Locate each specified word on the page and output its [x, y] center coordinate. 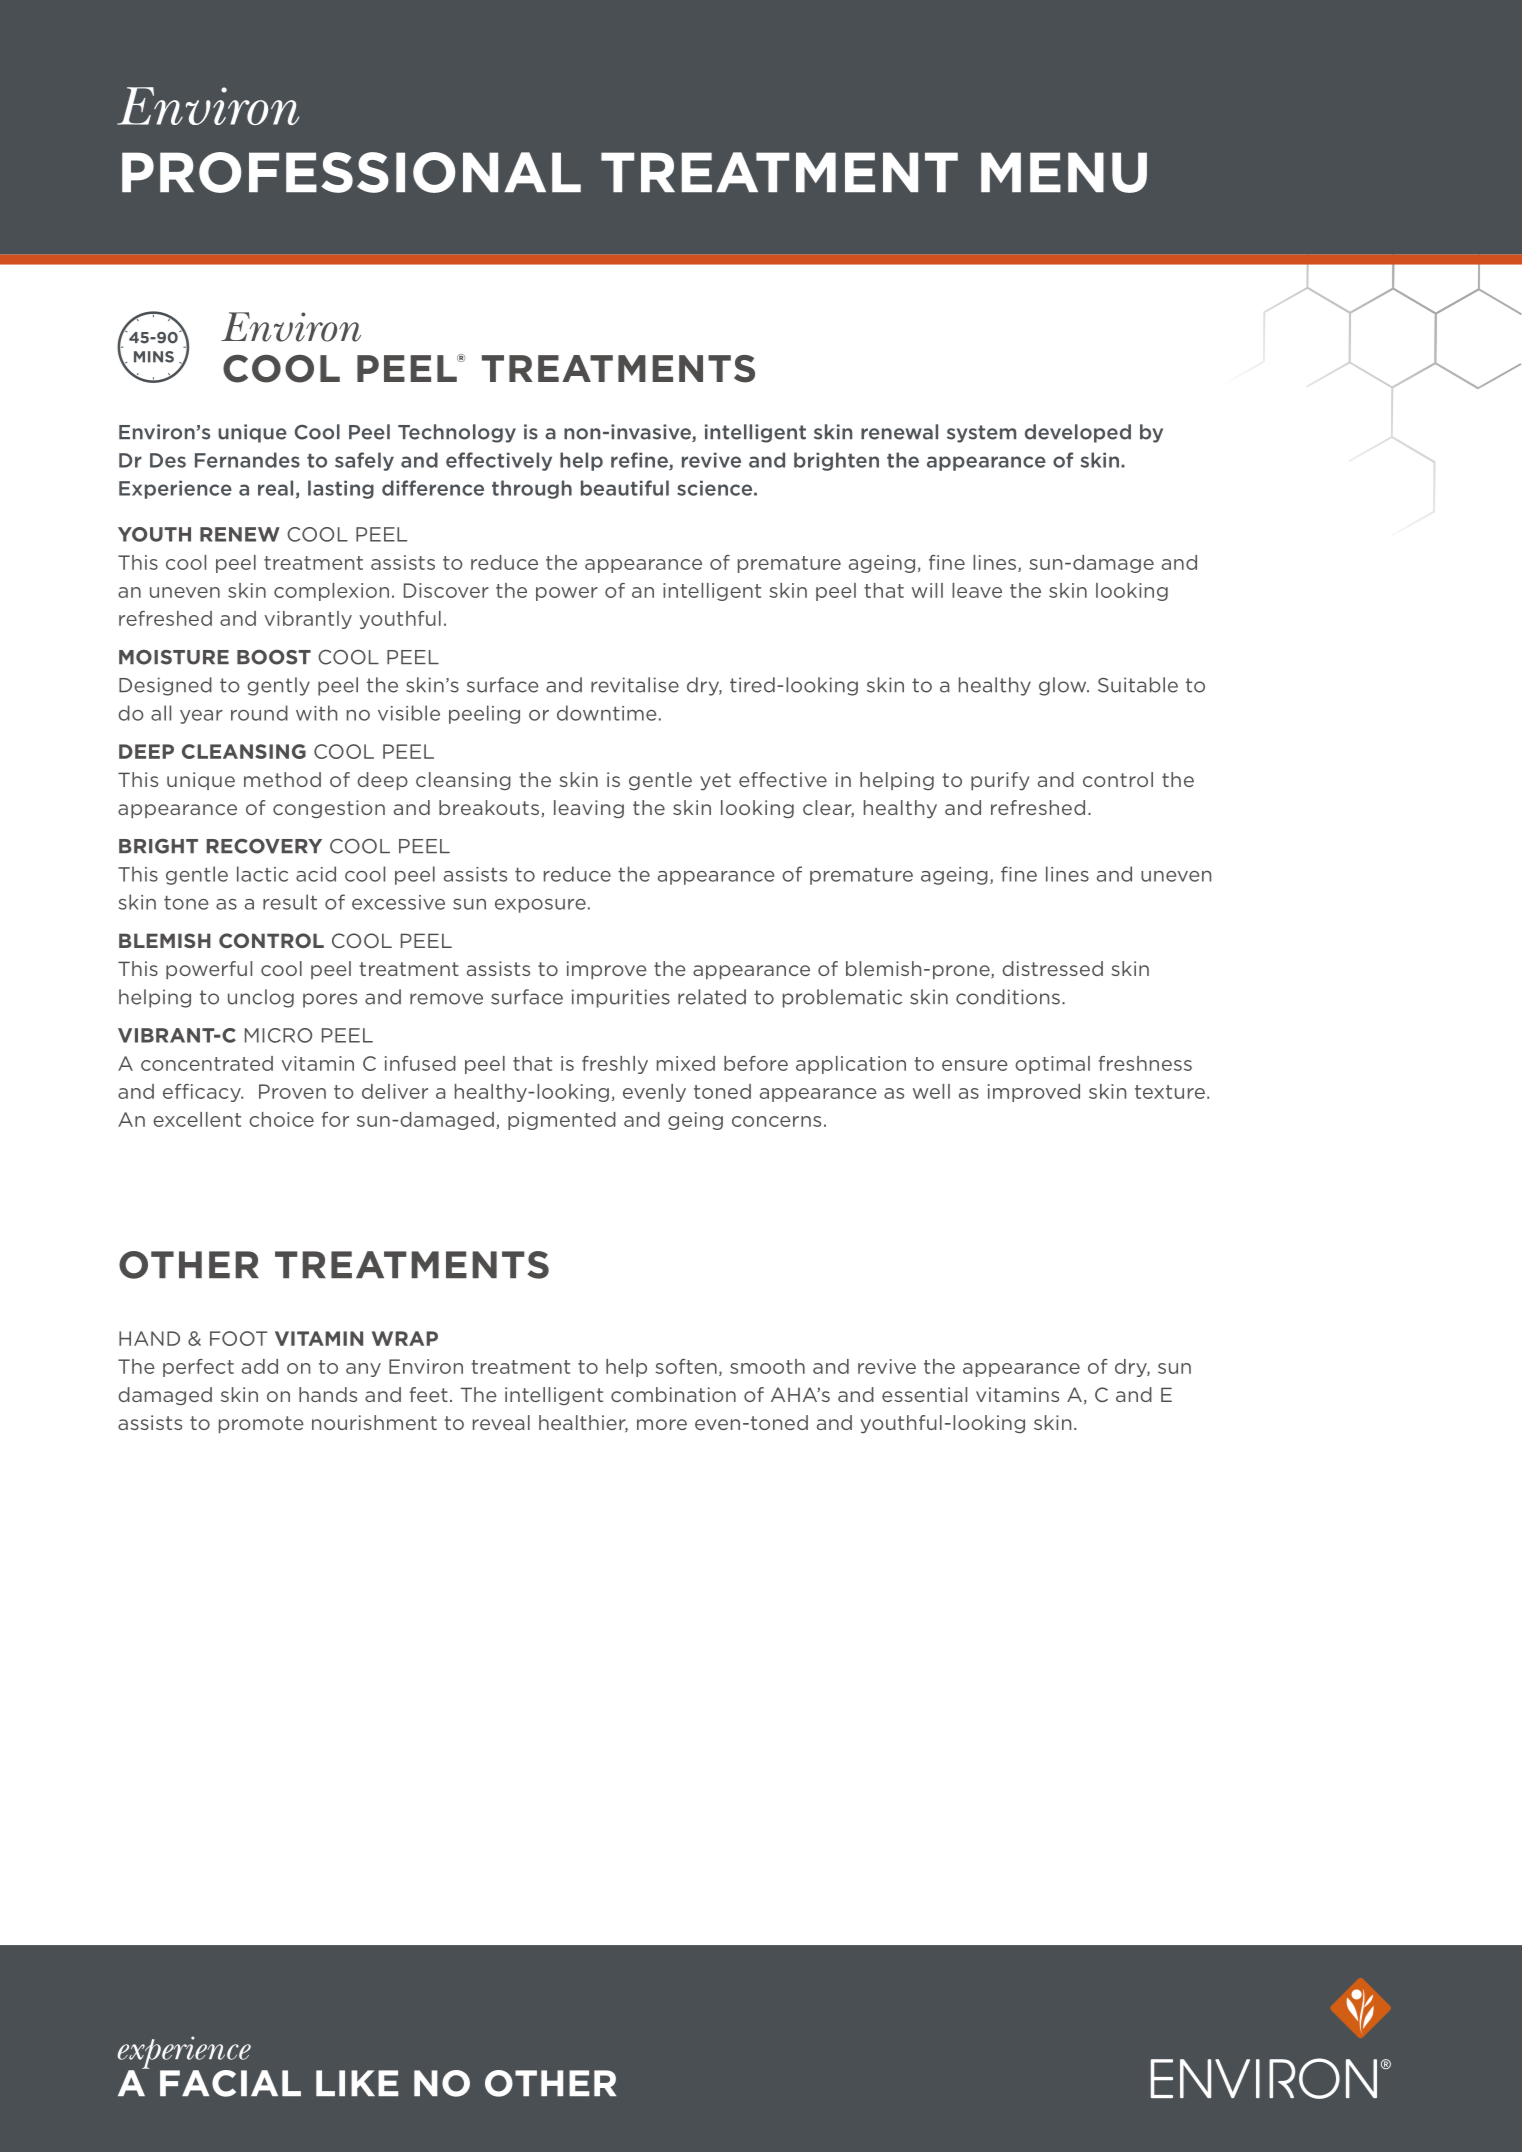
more [662, 1424]
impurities [621, 998]
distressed [1052, 968]
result [290, 902]
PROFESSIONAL [351, 172]
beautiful [625, 488]
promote [261, 1424]
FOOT [238, 1338]
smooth [767, 1366]
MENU [1064, 172]
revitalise [635, 685]
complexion [331, 592]
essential [924, 1394]
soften [686, 1366]
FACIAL [230, 2083]
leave [977, 590]
